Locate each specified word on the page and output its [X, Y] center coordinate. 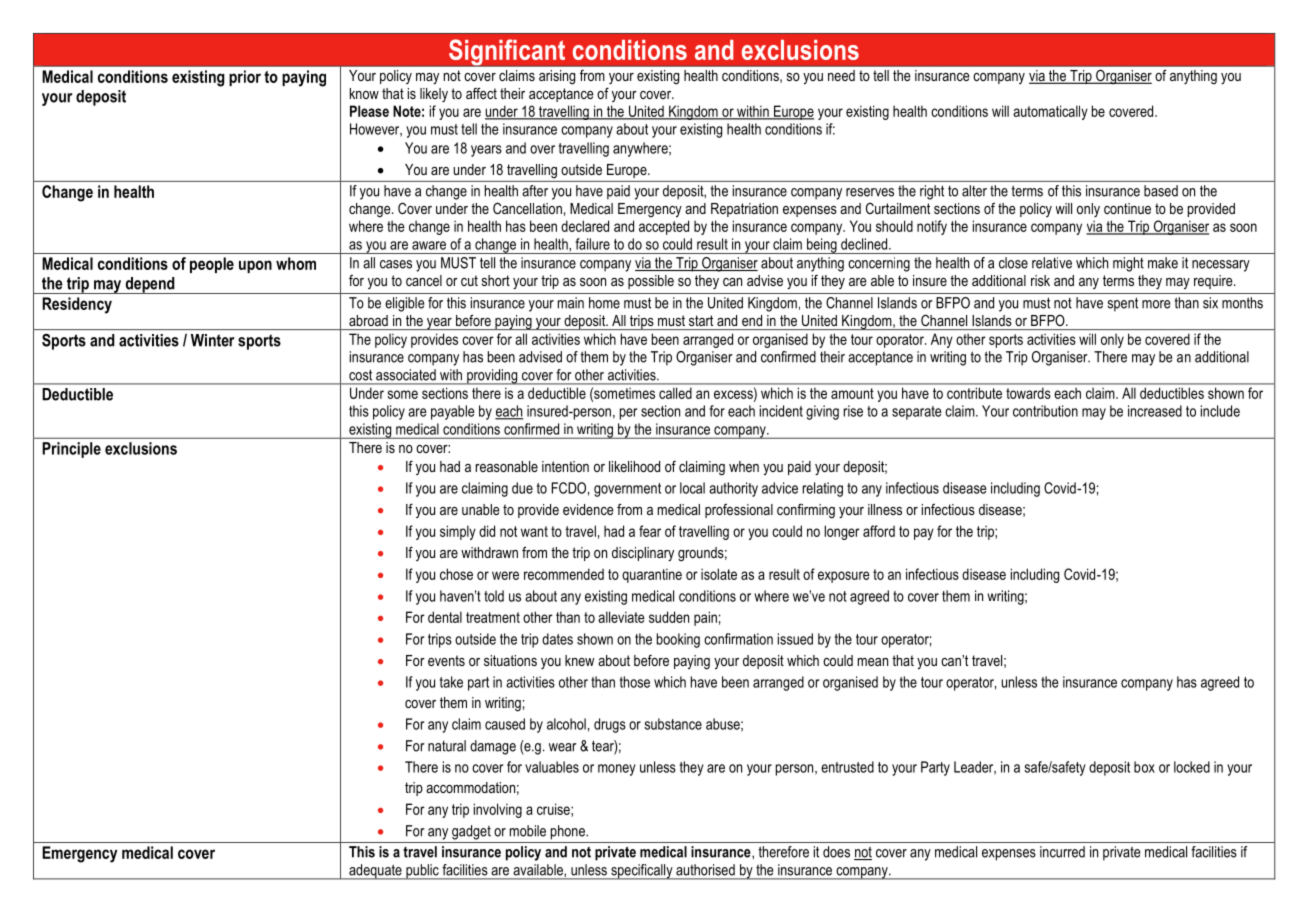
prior [245, 78]
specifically [642, 872]
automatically [1050, 112]
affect [481, 93]
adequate [375, 872]
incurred [1062, 852]
